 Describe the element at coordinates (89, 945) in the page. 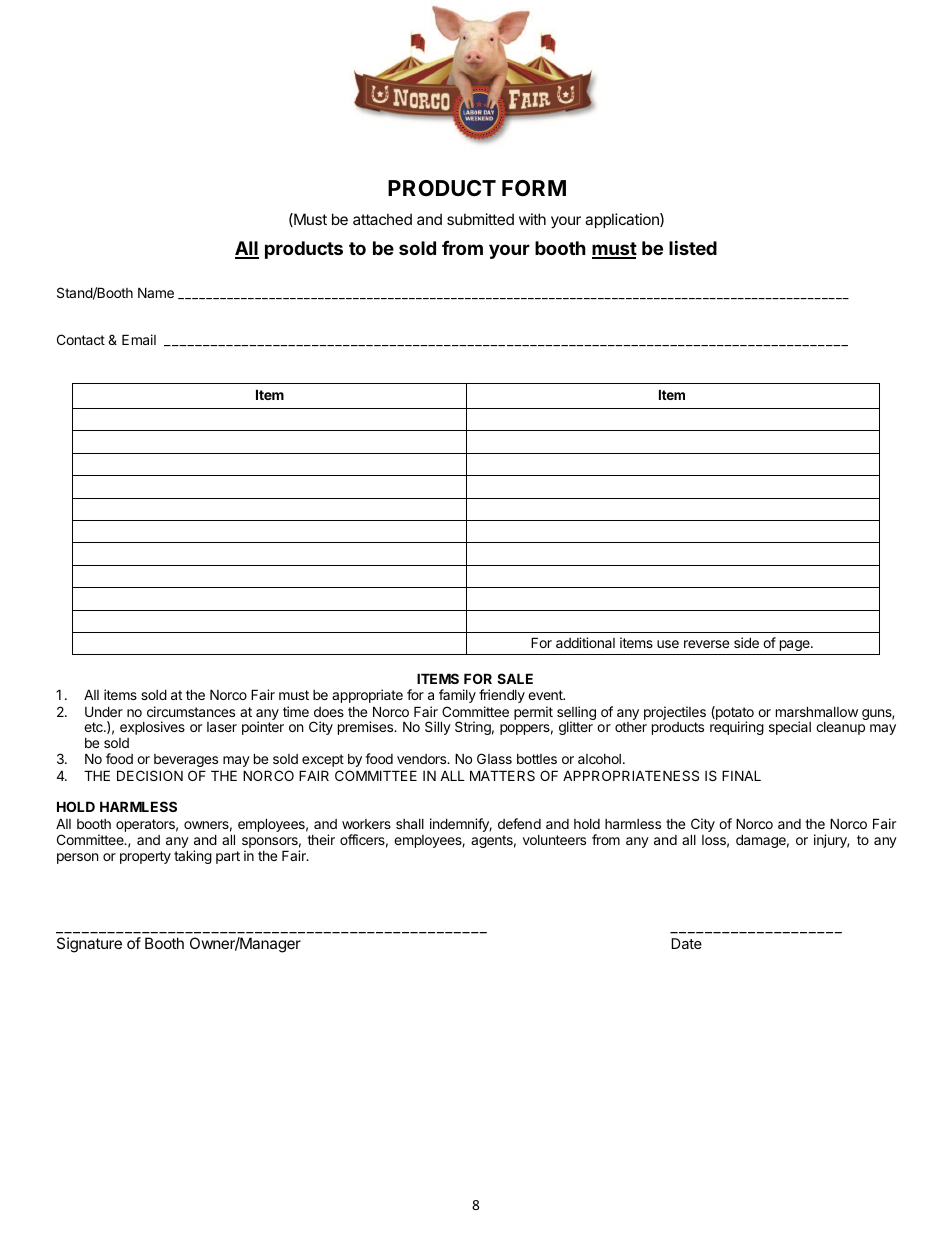

I see `Signature` at that location.
